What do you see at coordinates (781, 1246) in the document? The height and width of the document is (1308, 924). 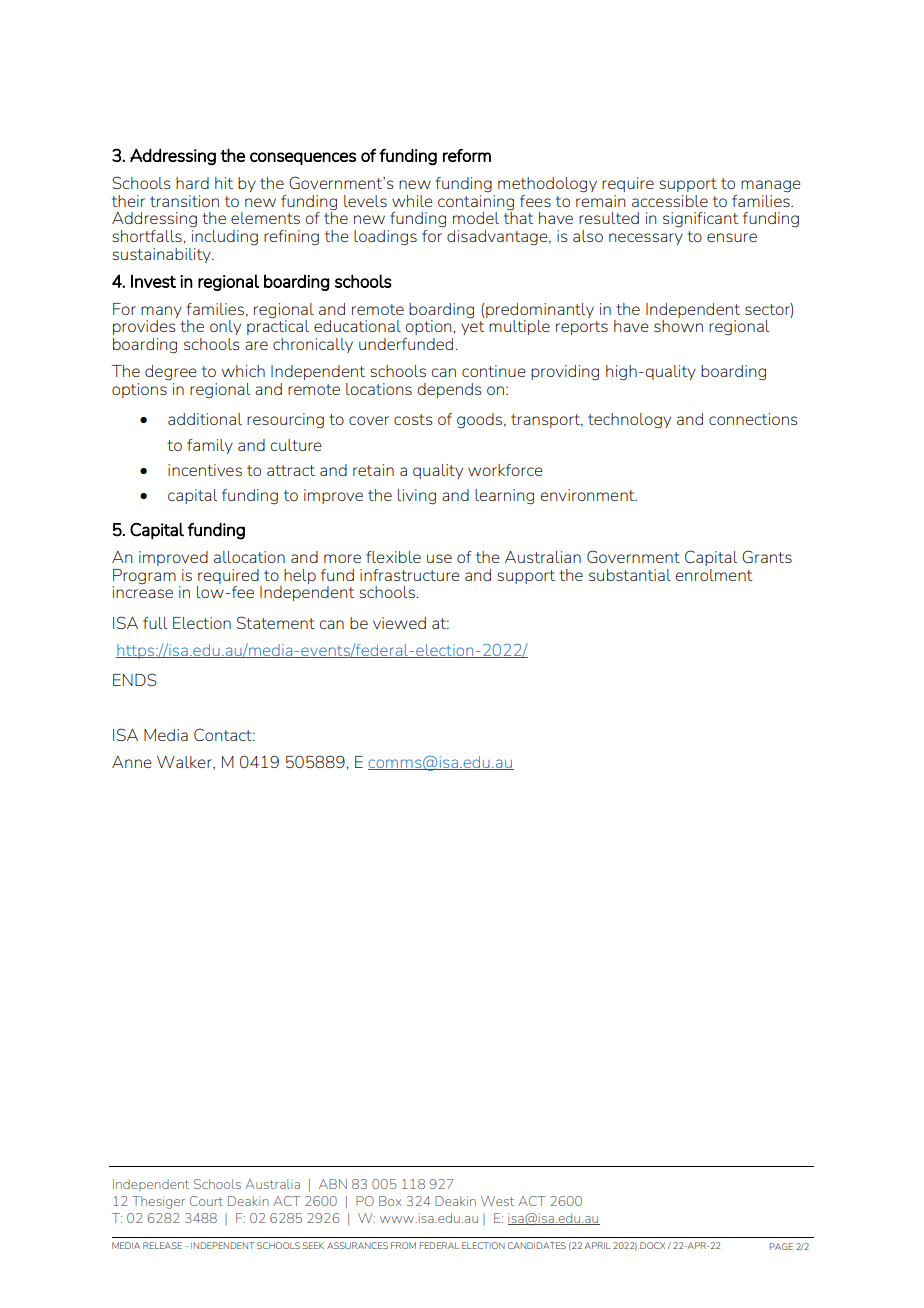 I see `PAGE` at bounding box center [781, 1246].
